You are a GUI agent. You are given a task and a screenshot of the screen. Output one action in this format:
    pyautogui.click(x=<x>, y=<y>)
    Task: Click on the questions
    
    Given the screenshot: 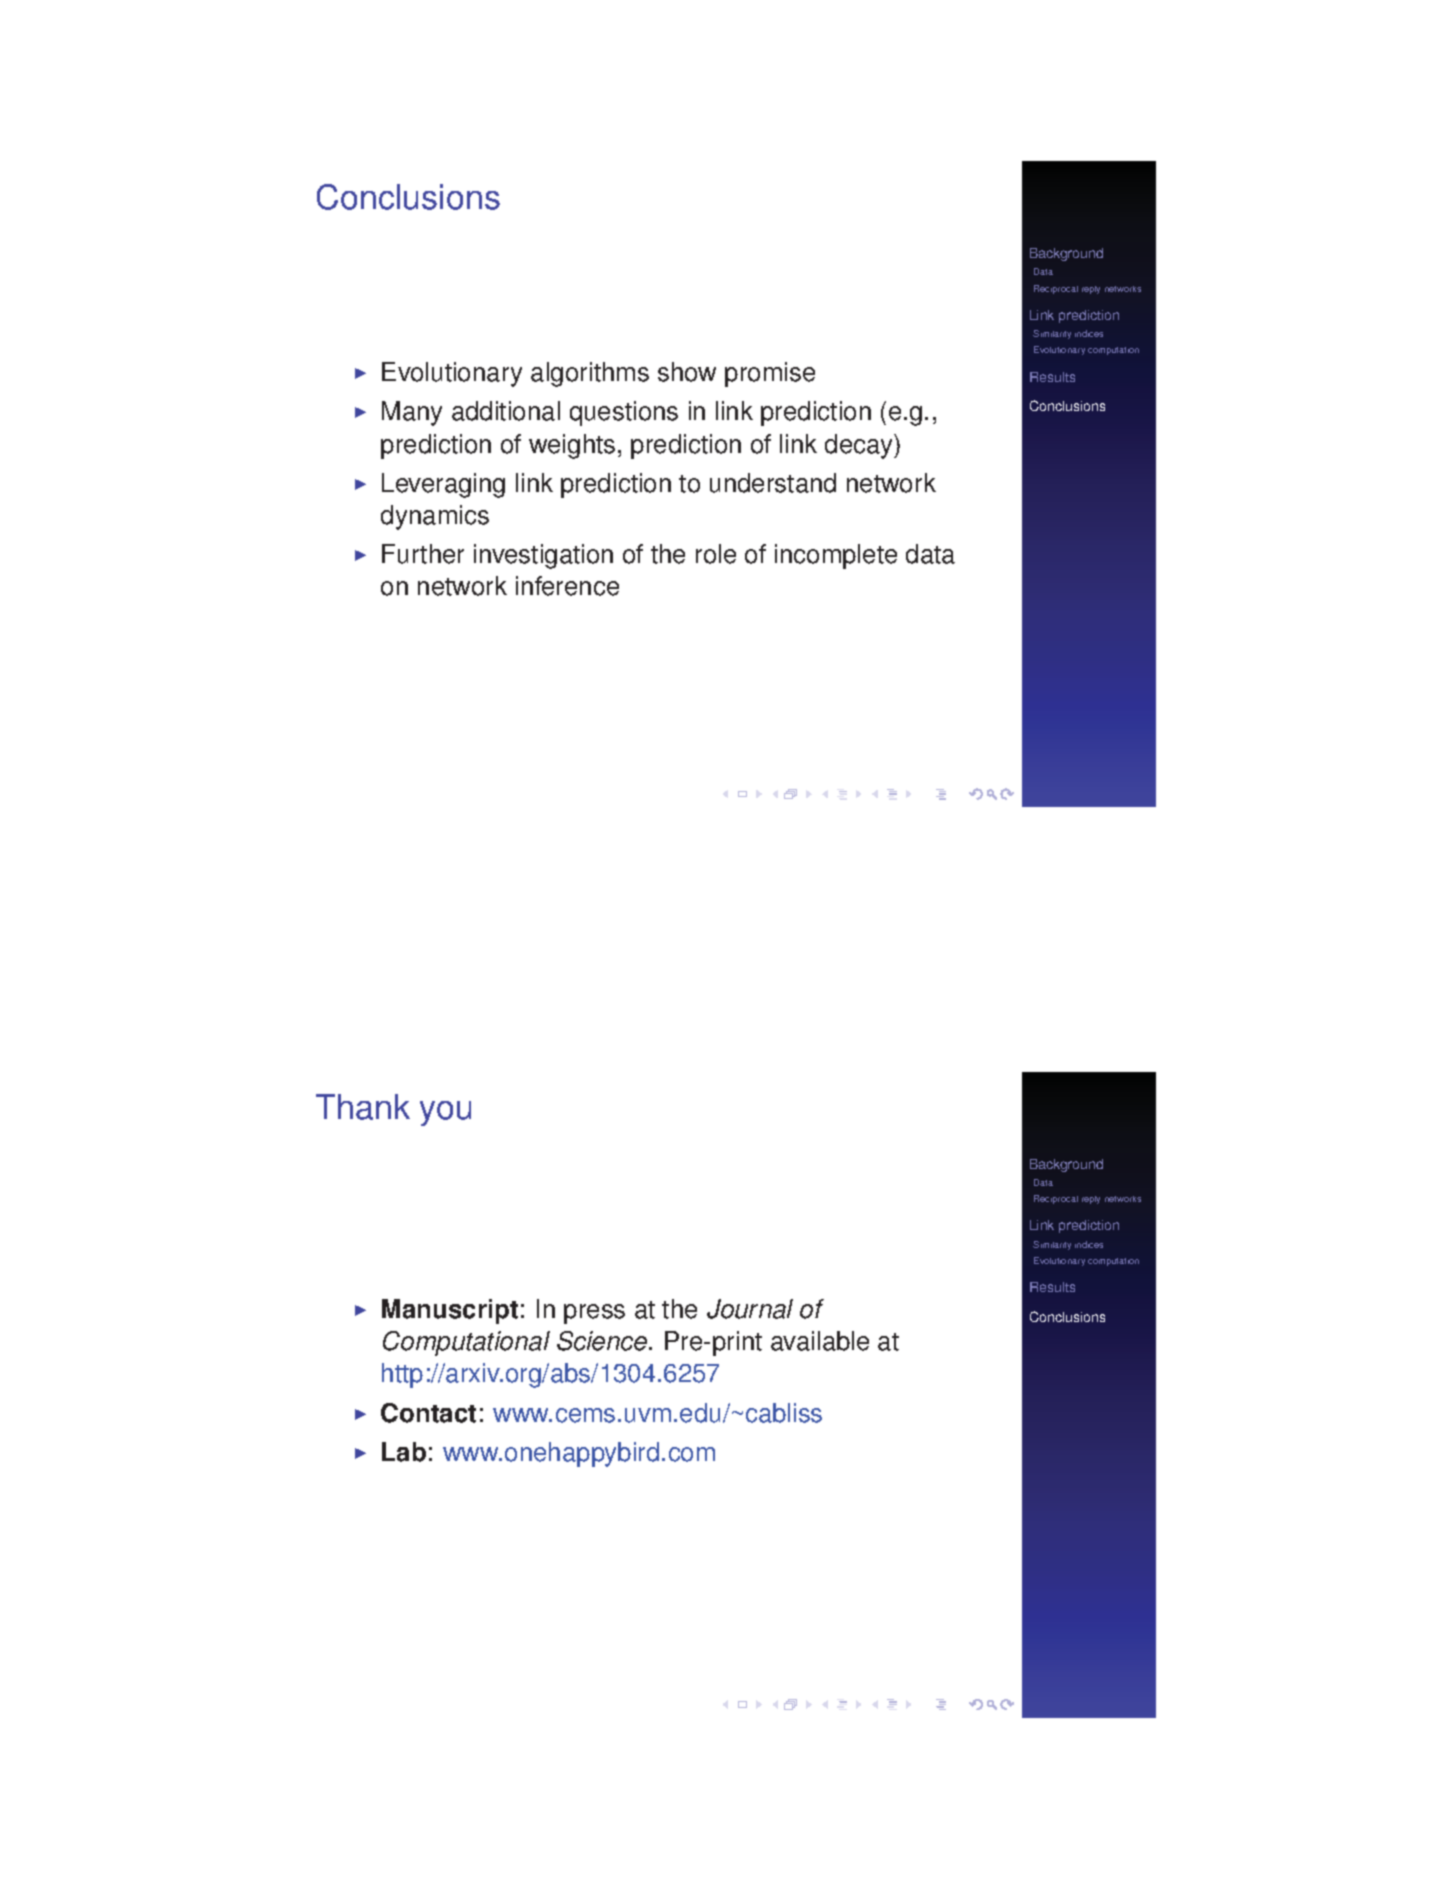 What is the action you would take?
    pyautogui.click(x=624, y=413)
